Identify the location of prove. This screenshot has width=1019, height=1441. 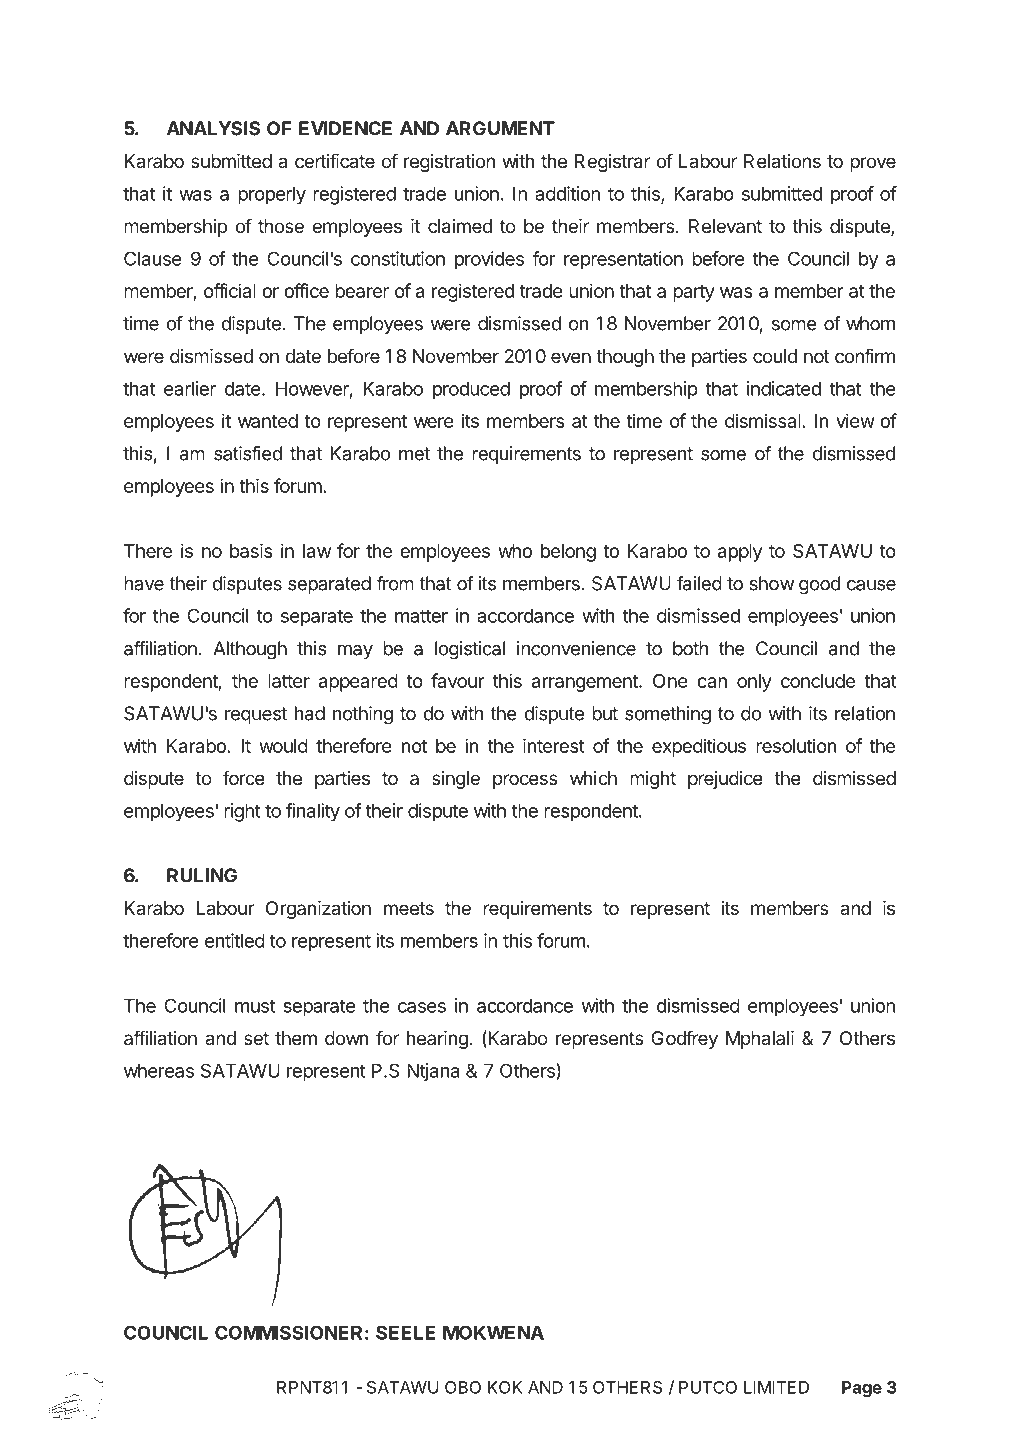
(873, 164).
